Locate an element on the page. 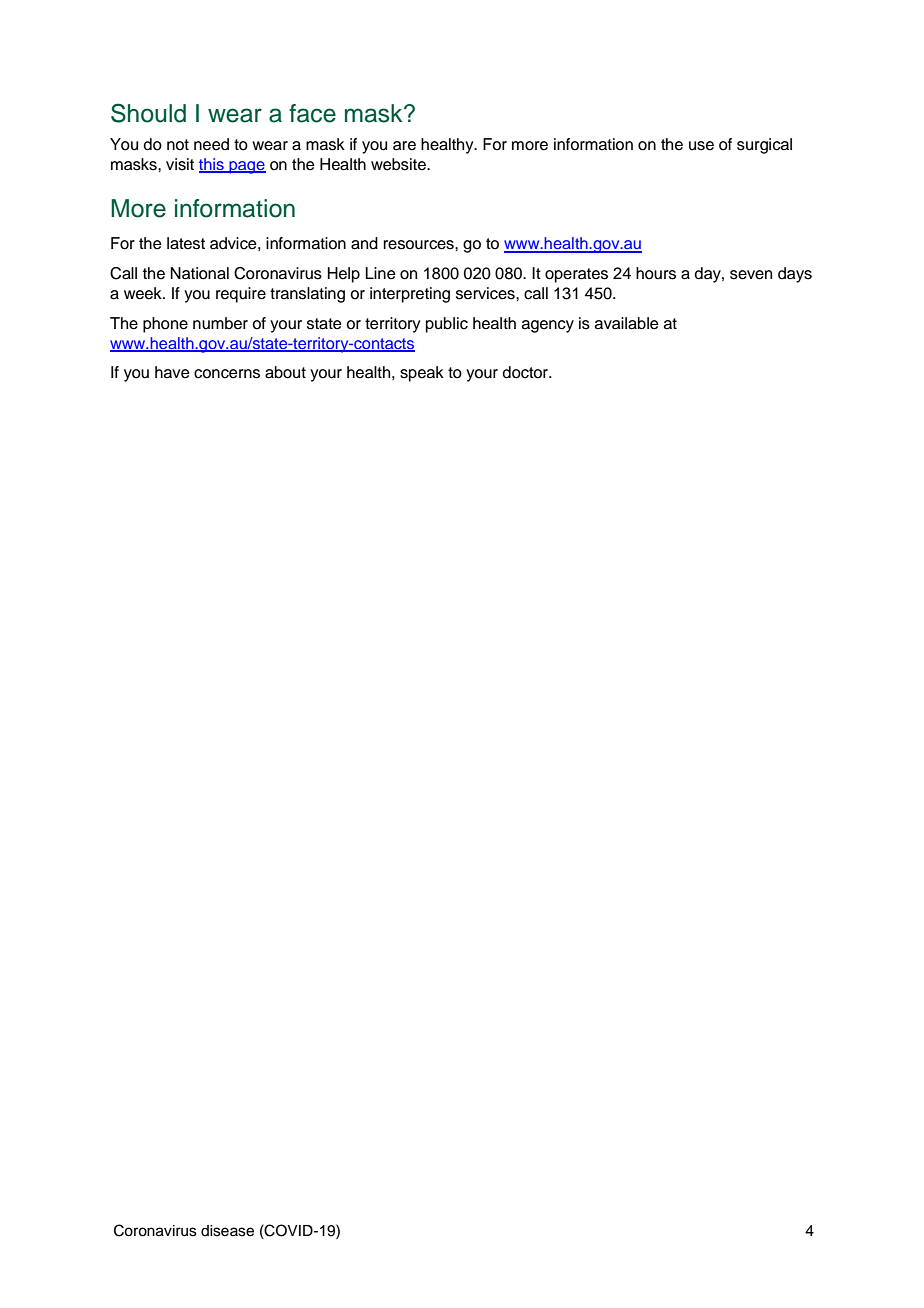  speak is located at coordinates (422, 374).
